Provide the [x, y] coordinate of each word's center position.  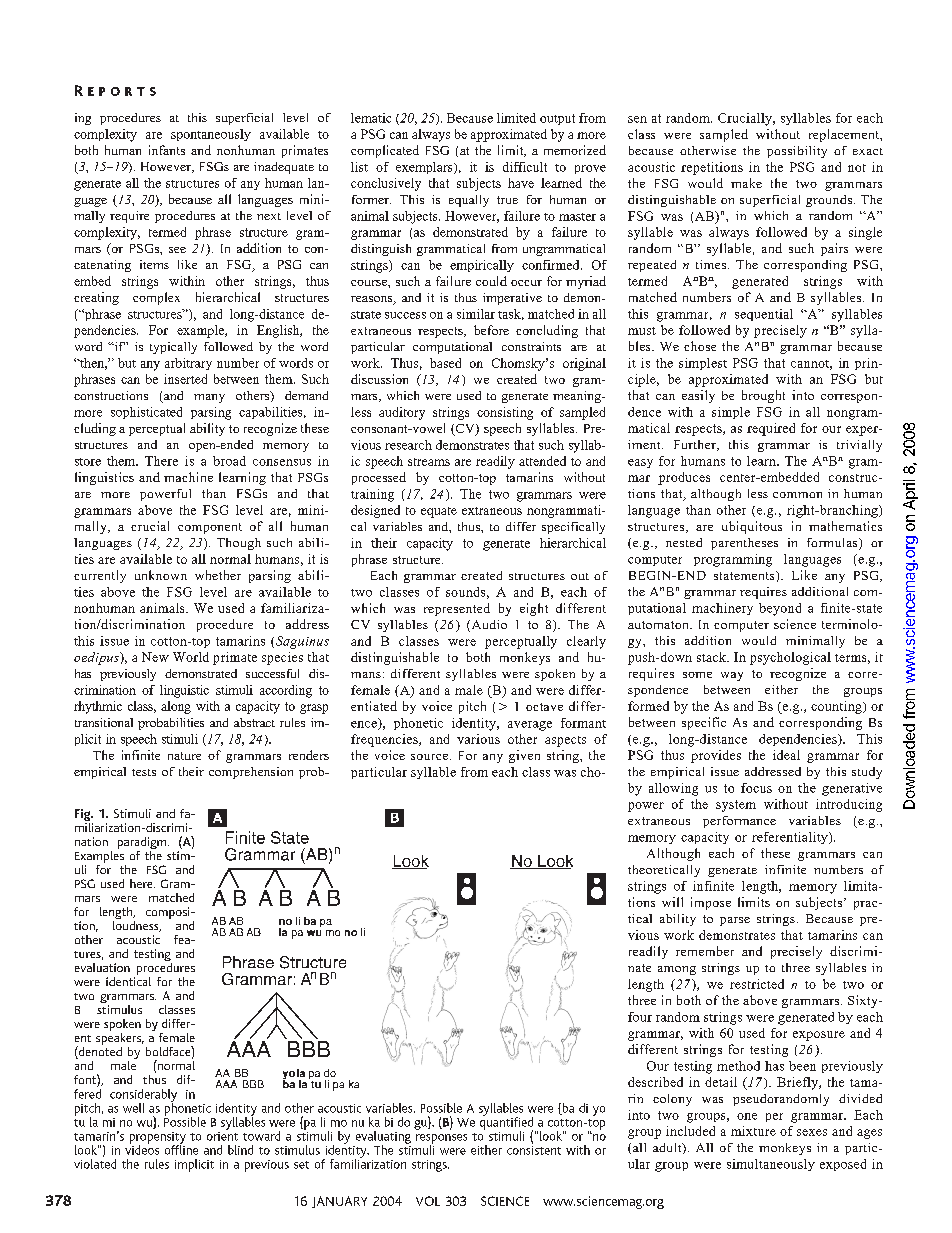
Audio [488, 626]
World [191, 657]
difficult [525, 167]
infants [167, 150]
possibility [797, 152]
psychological [790, 658]
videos [142, 1149]
